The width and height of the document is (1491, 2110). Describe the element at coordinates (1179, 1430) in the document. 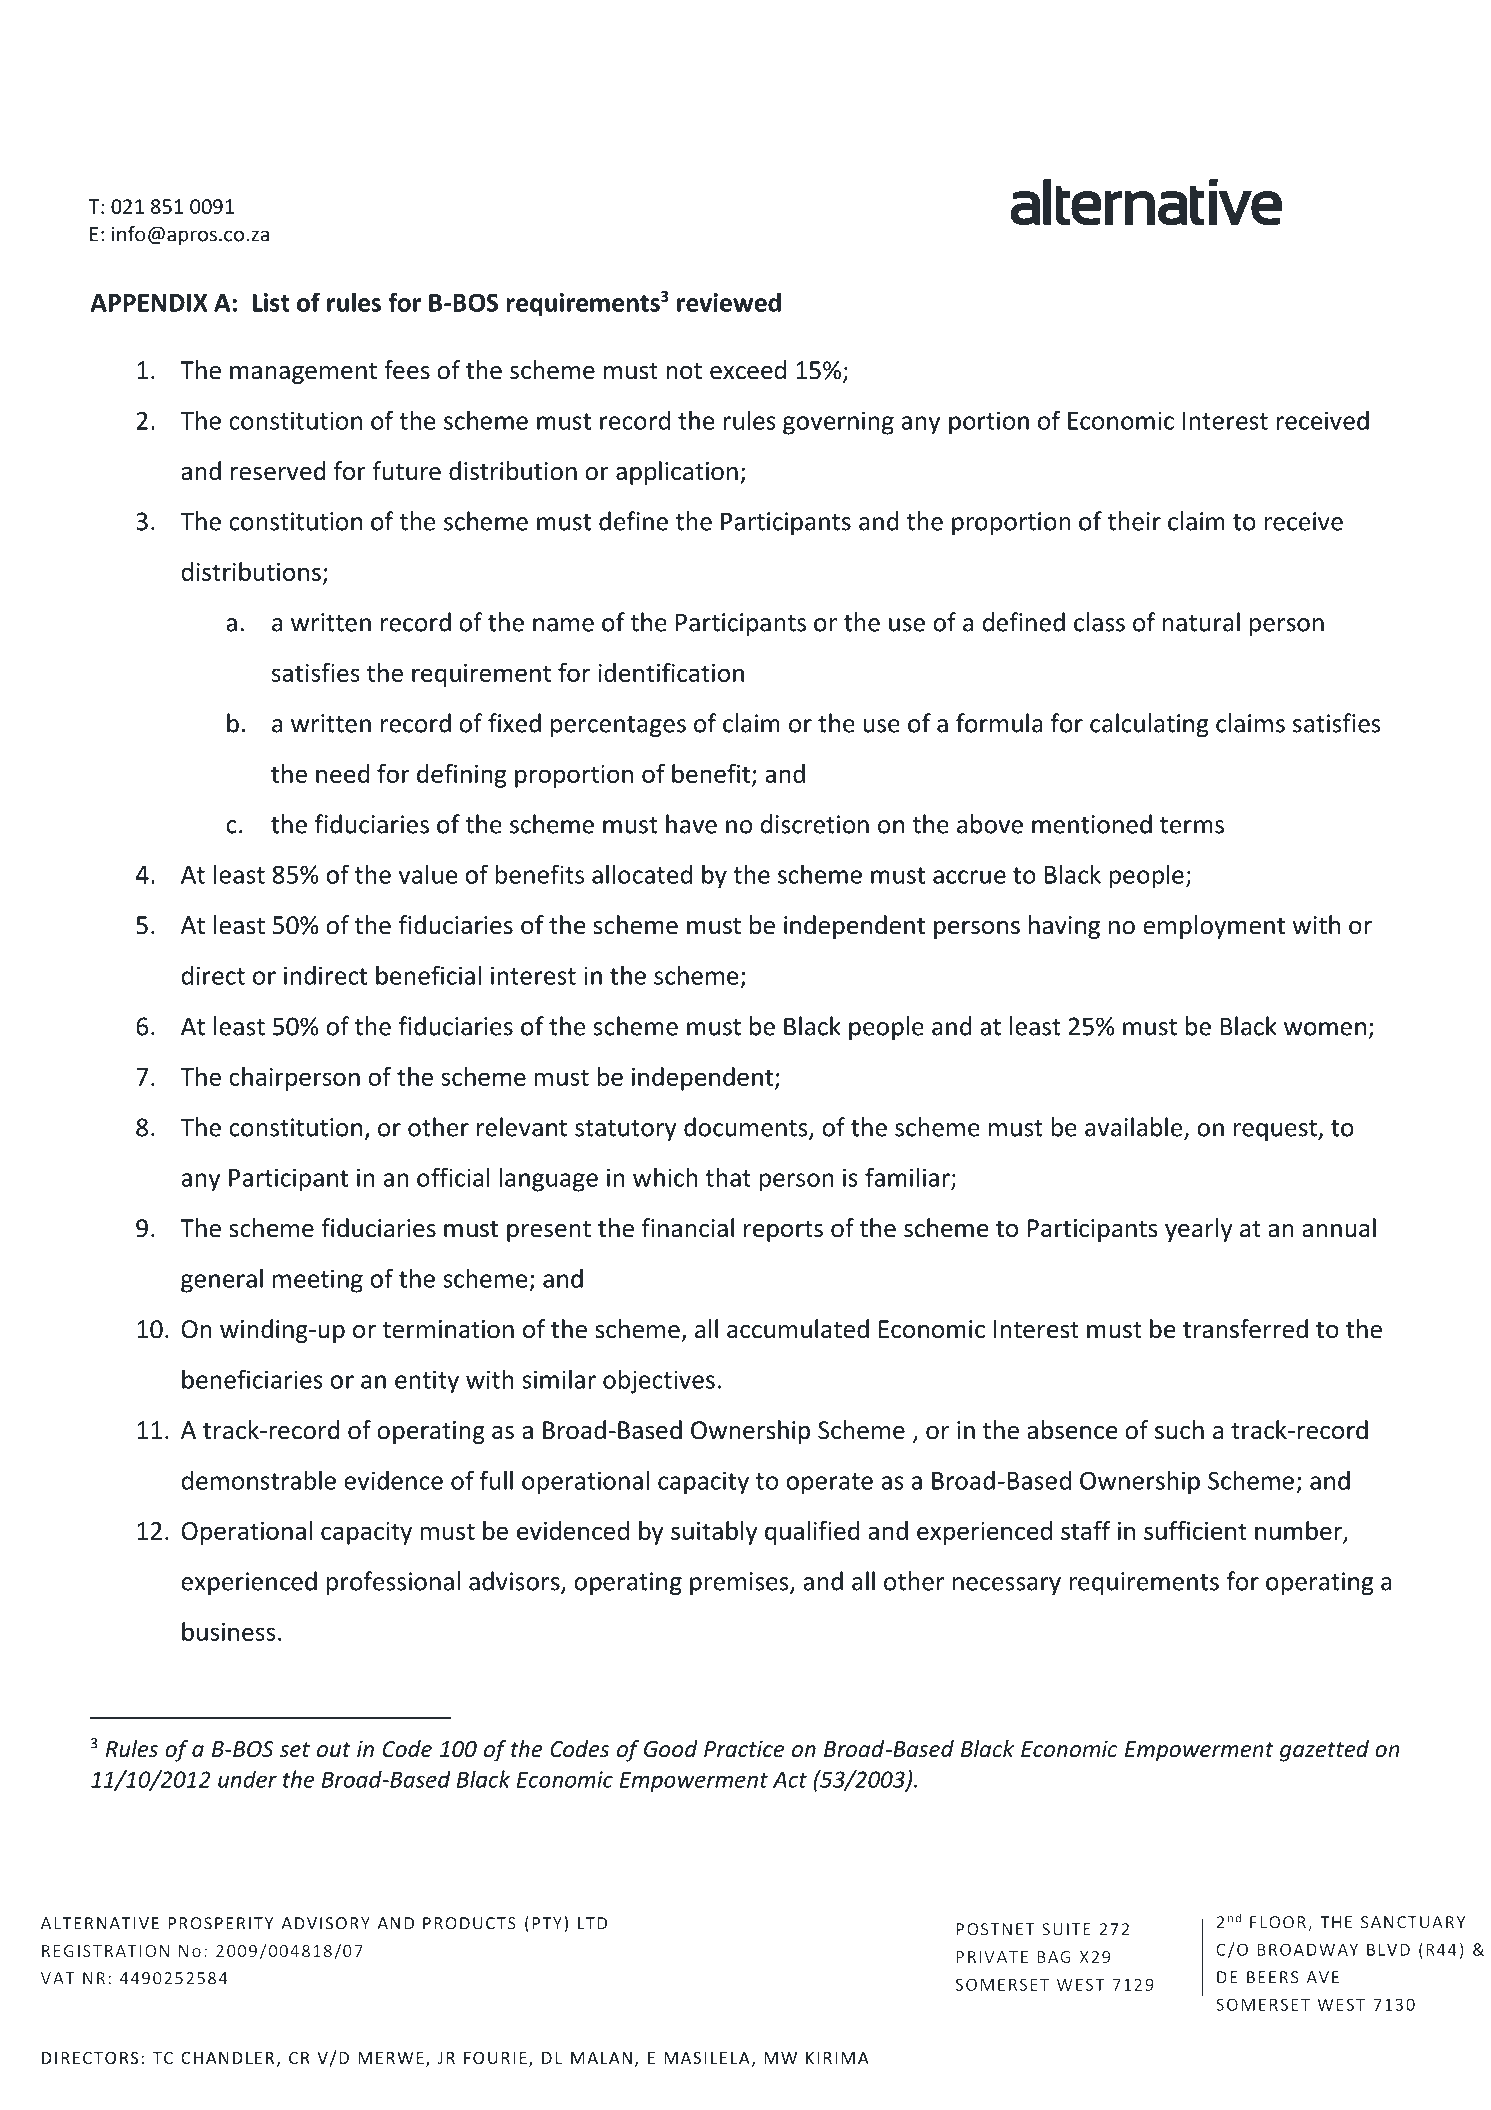

I see `such` at that location.
